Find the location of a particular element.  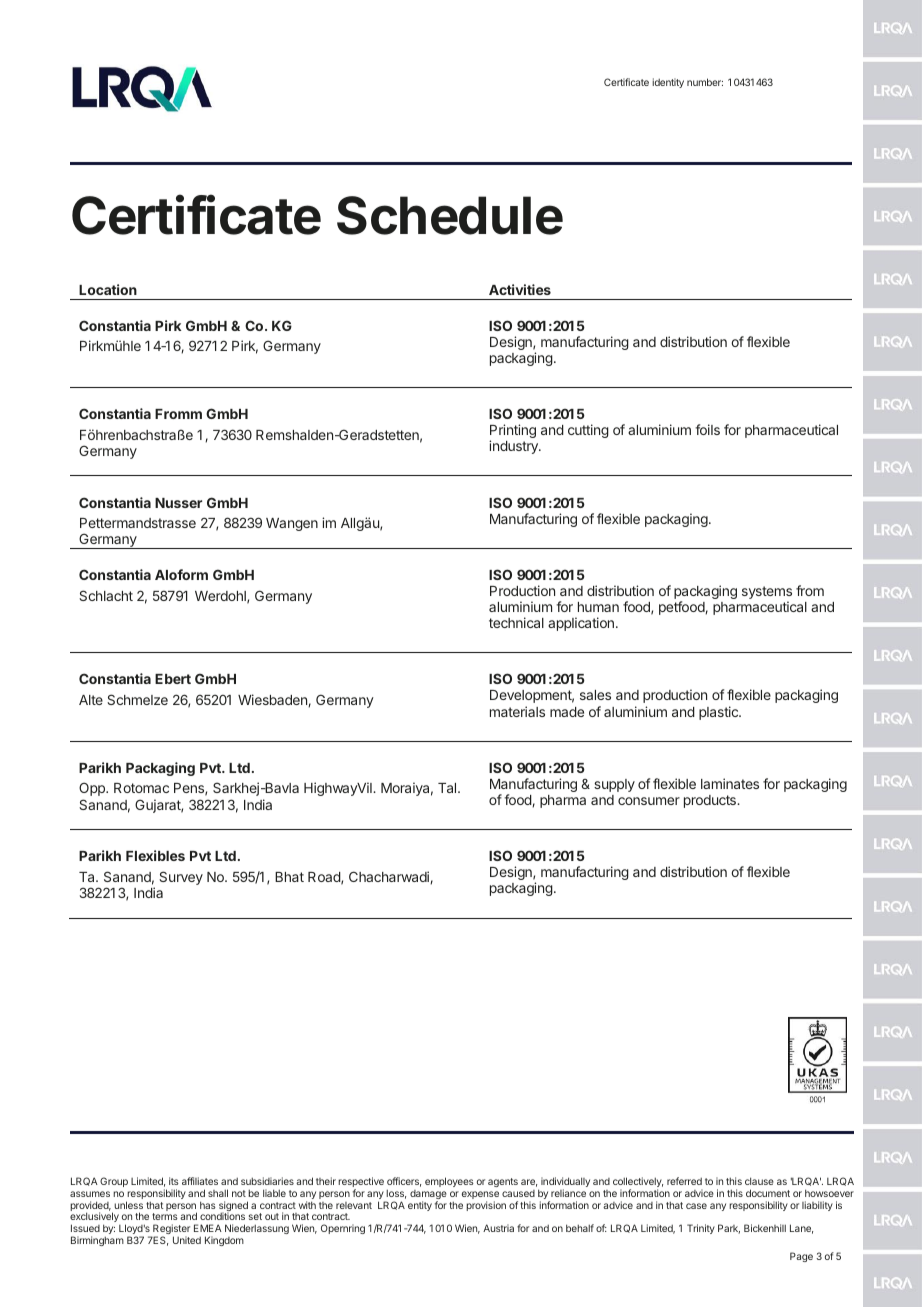

Activities is located at coordinates (520, 289).
